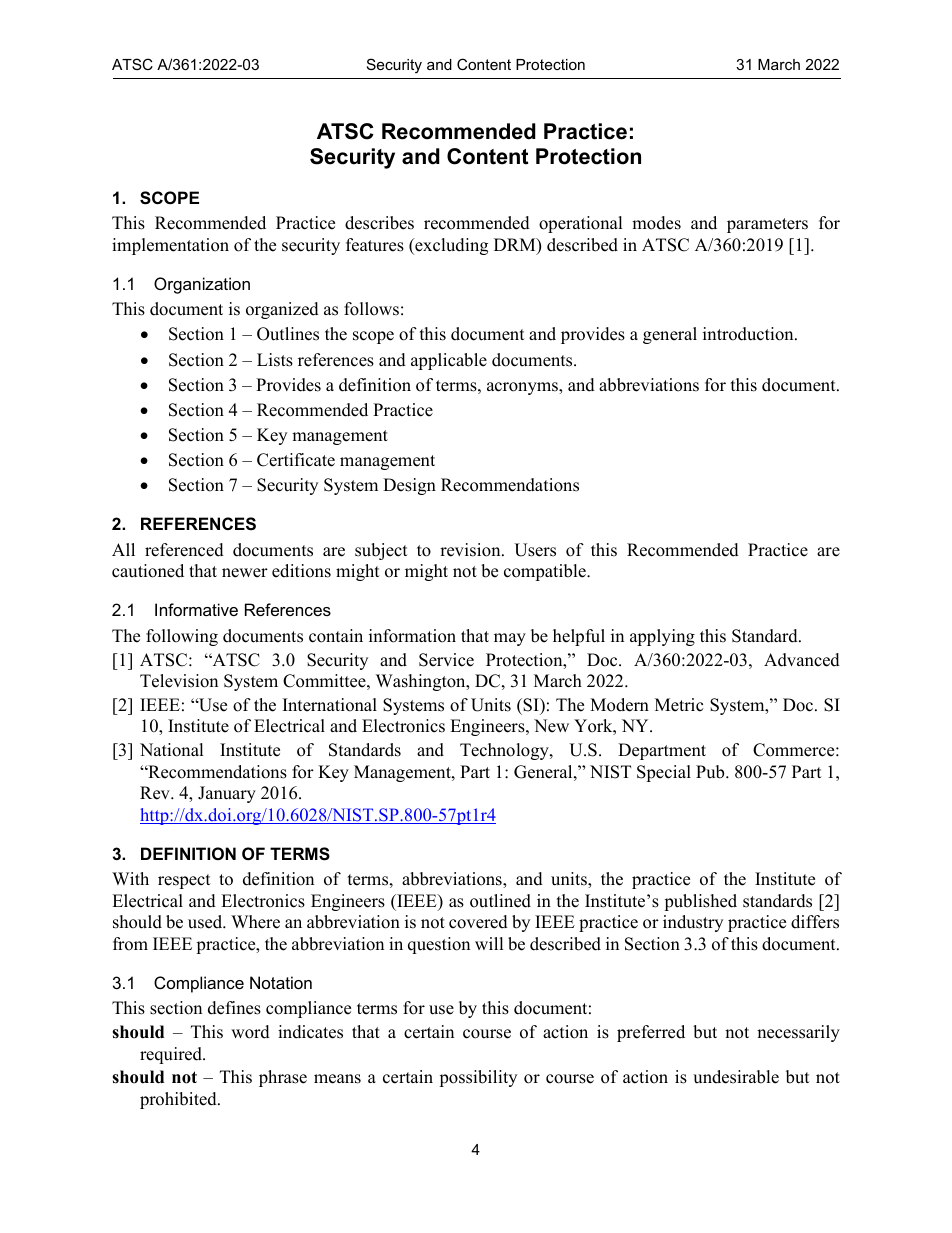  I want to click on Service, so click(446, 660).
